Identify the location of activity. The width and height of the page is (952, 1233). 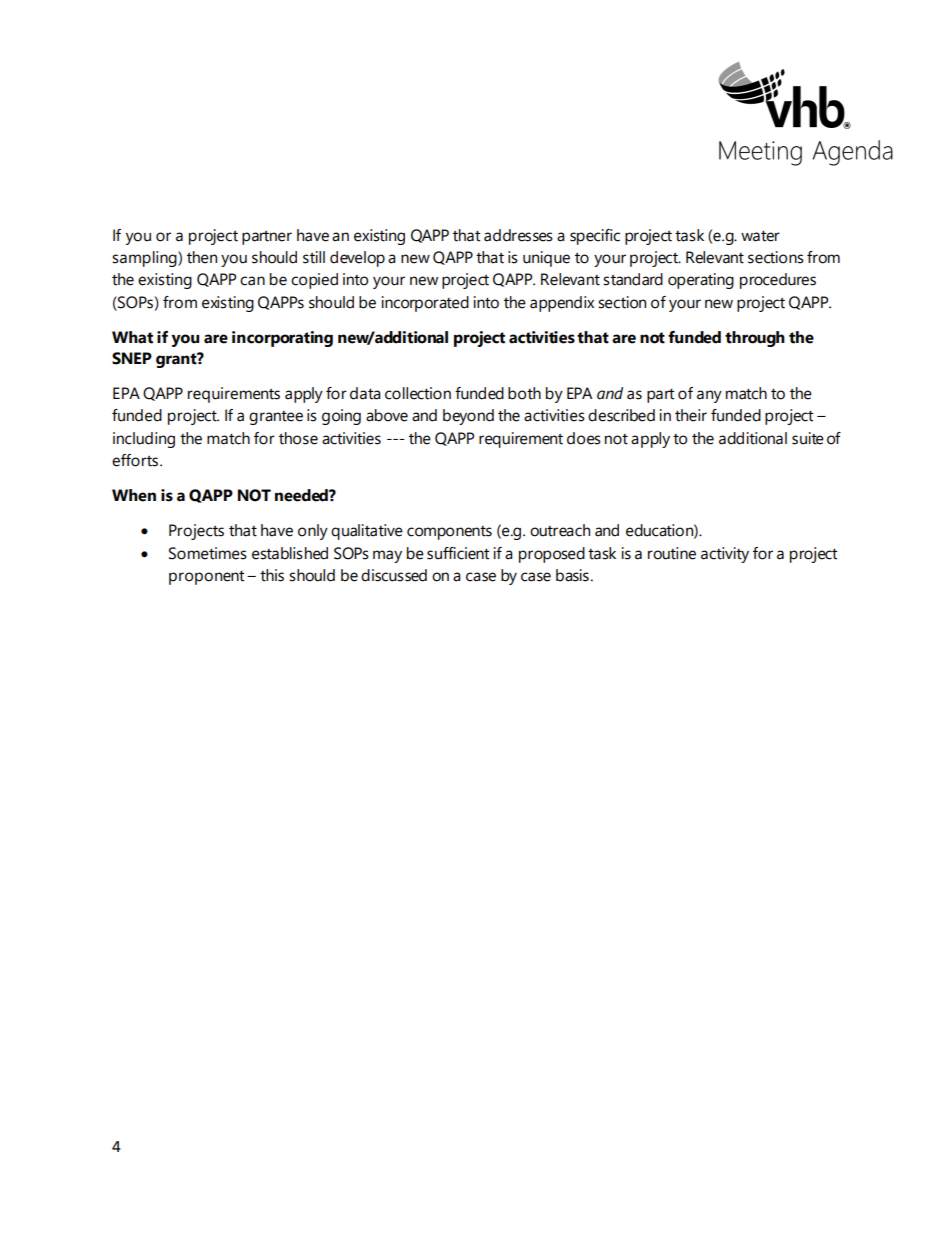
(725, 555).
